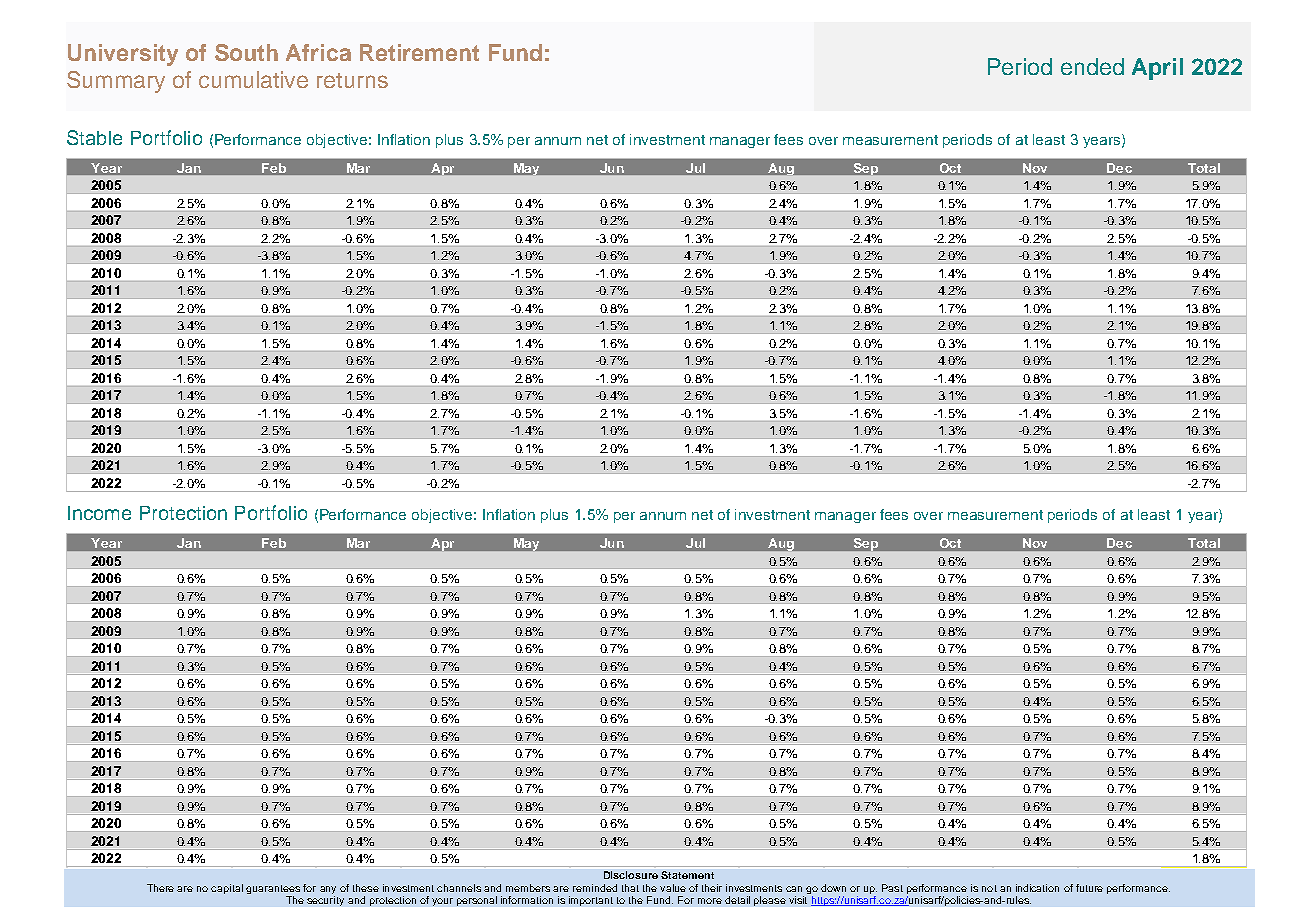 The image size is (1308, 924). What do you see at coordinates (631, 875) in the screenshot?
I see `Disclosure` at bounding box center [631, 875].
